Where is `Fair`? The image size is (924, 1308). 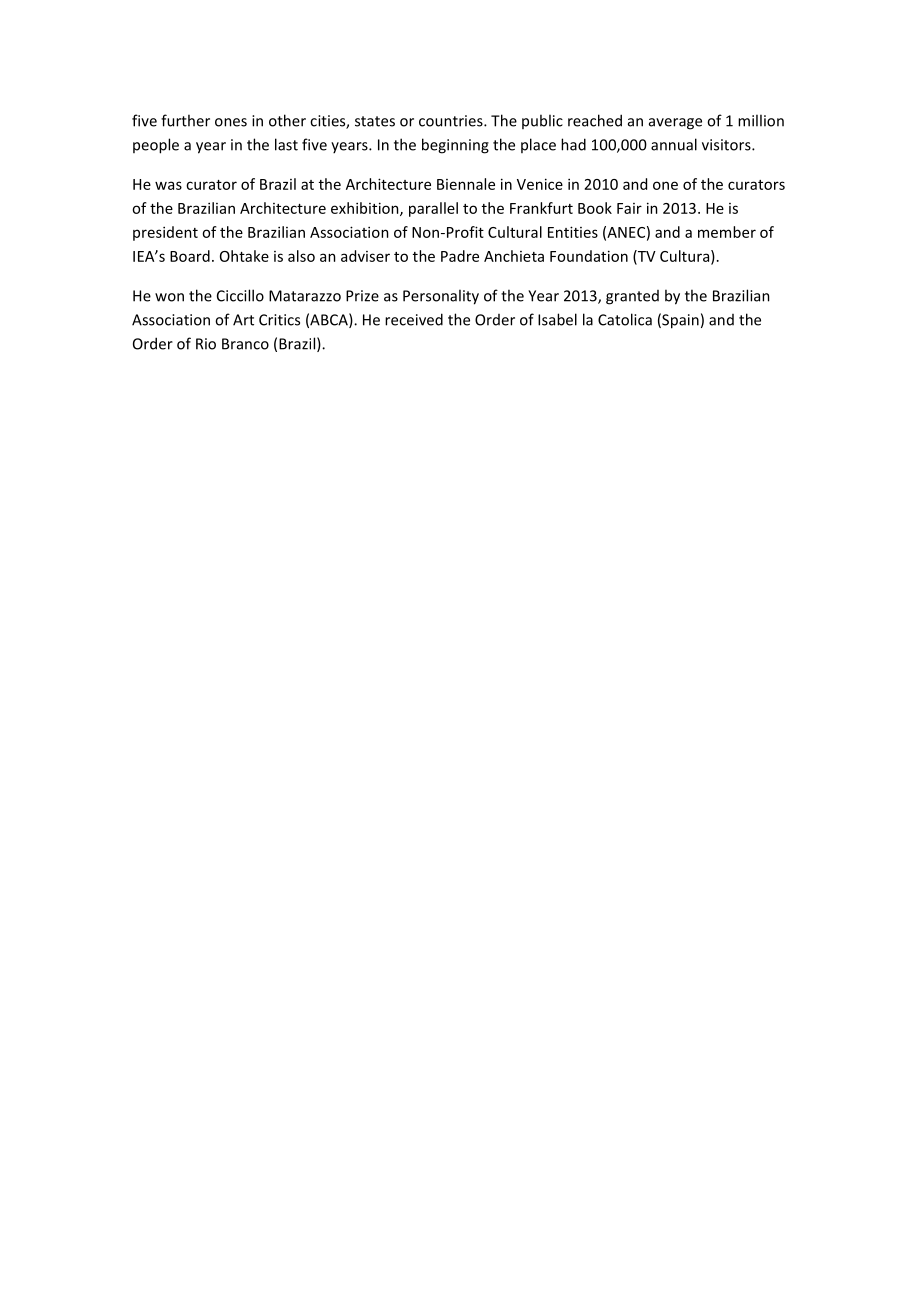 Fair is located at coordinates (629, 208).
